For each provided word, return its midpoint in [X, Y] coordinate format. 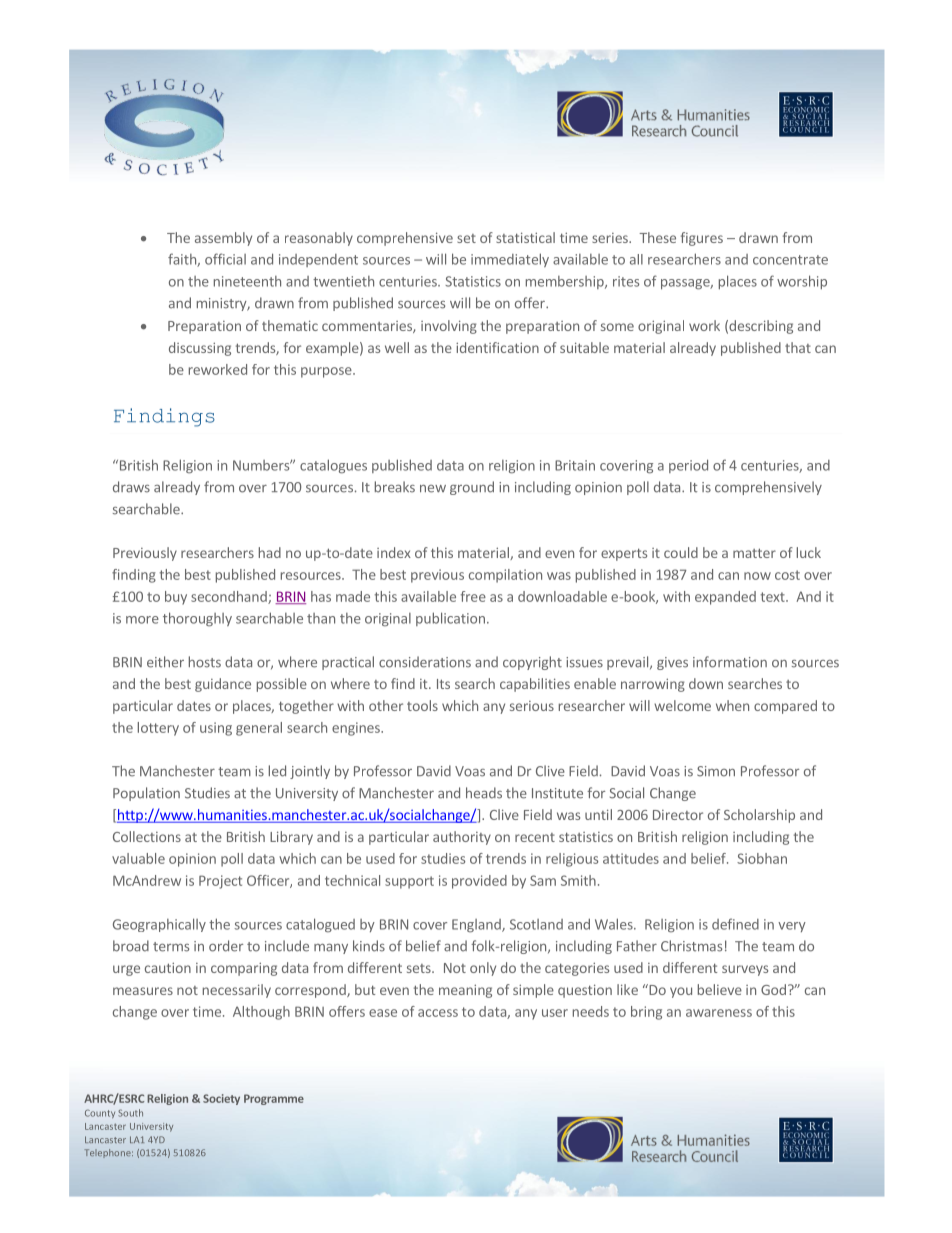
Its [443, 684]
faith [183, 260]
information [730, 662]
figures [702, 239]
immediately [510, 260]
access [438, 1013]
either [165, 662]
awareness [719, 1013]
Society [221, 1099]
